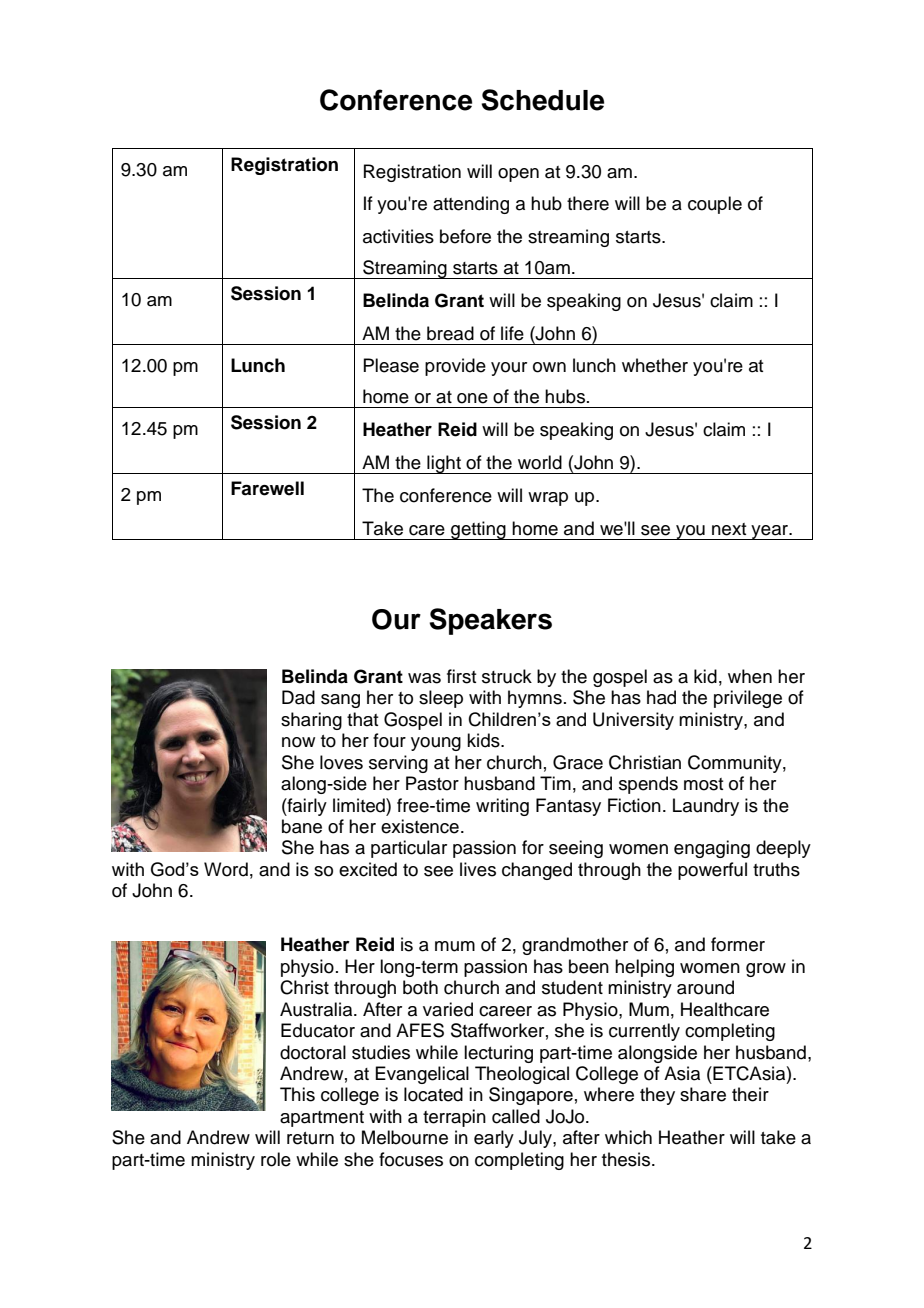 The height and width of the image is (1308, 924). I want to click on share, so click(703, 1094).
